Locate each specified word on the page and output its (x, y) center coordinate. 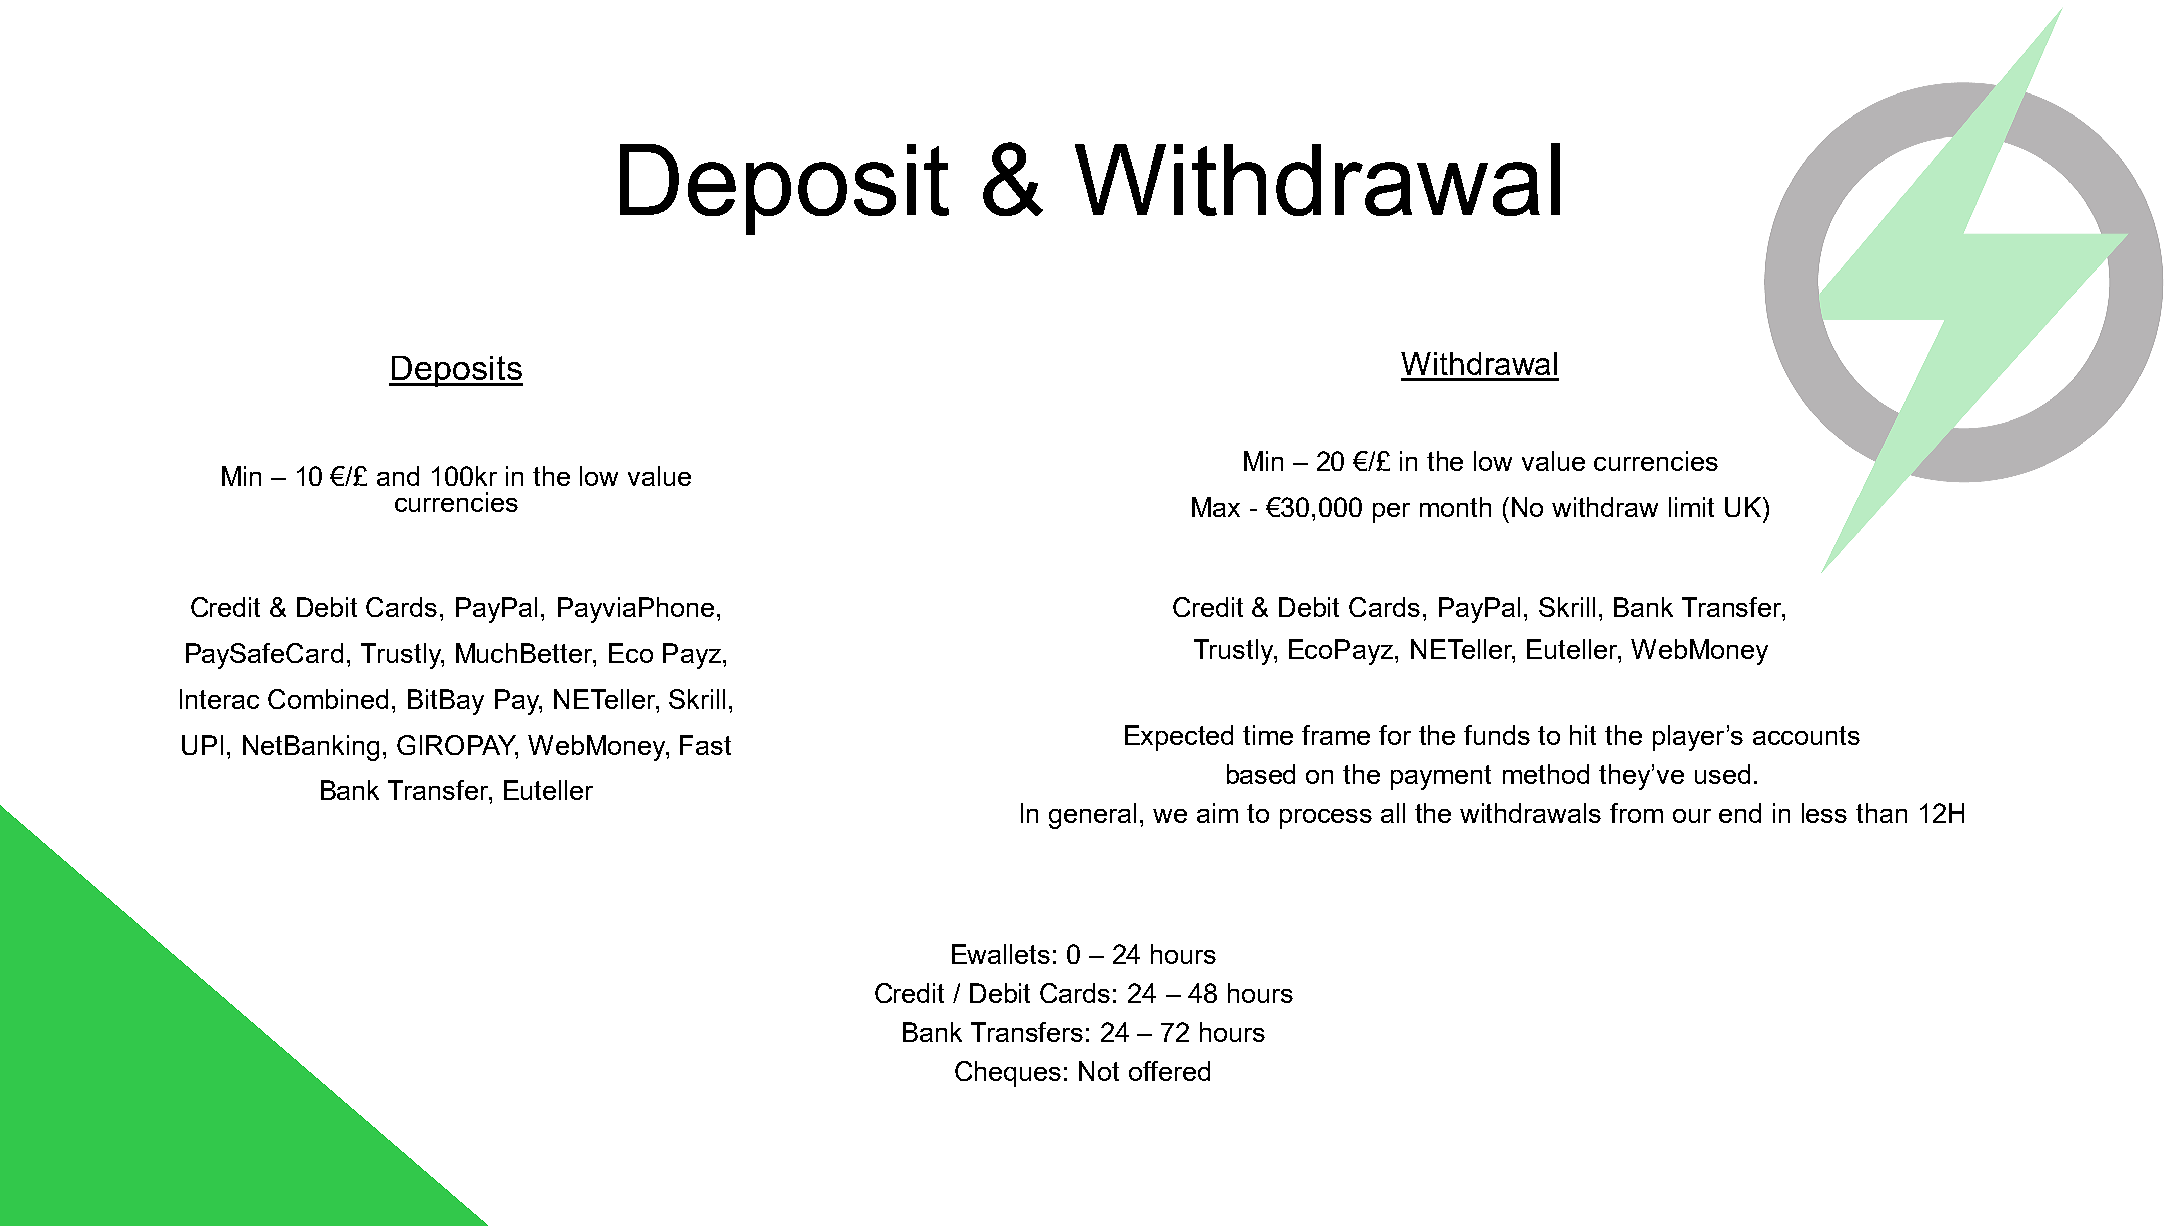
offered (1169, 1071)
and (398, 476)
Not (1099, 1071)
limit (1691, 507)
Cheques (1008, 1074)
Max (1216, 507)
